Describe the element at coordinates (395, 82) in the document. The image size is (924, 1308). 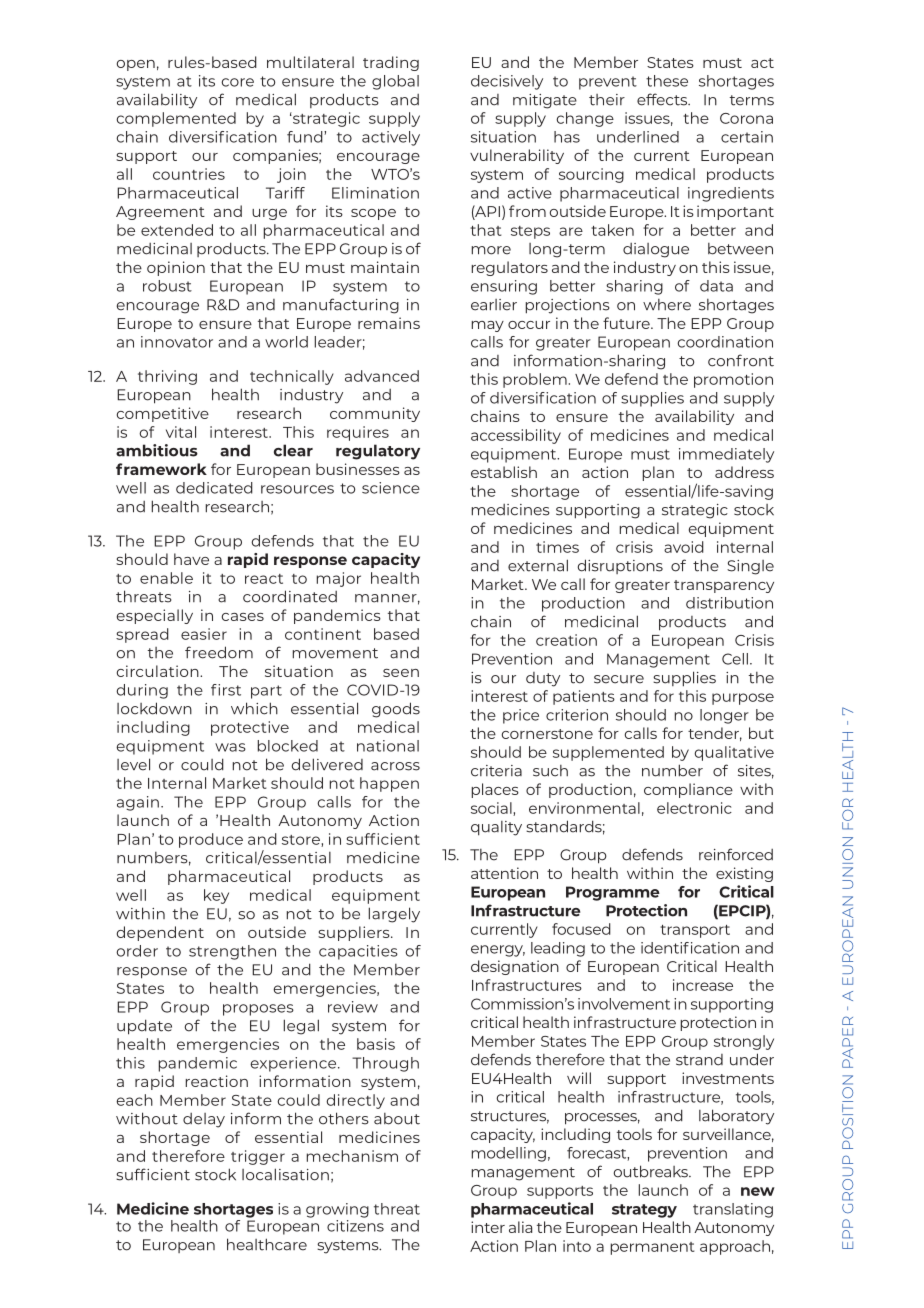
I see `global` at that location.
